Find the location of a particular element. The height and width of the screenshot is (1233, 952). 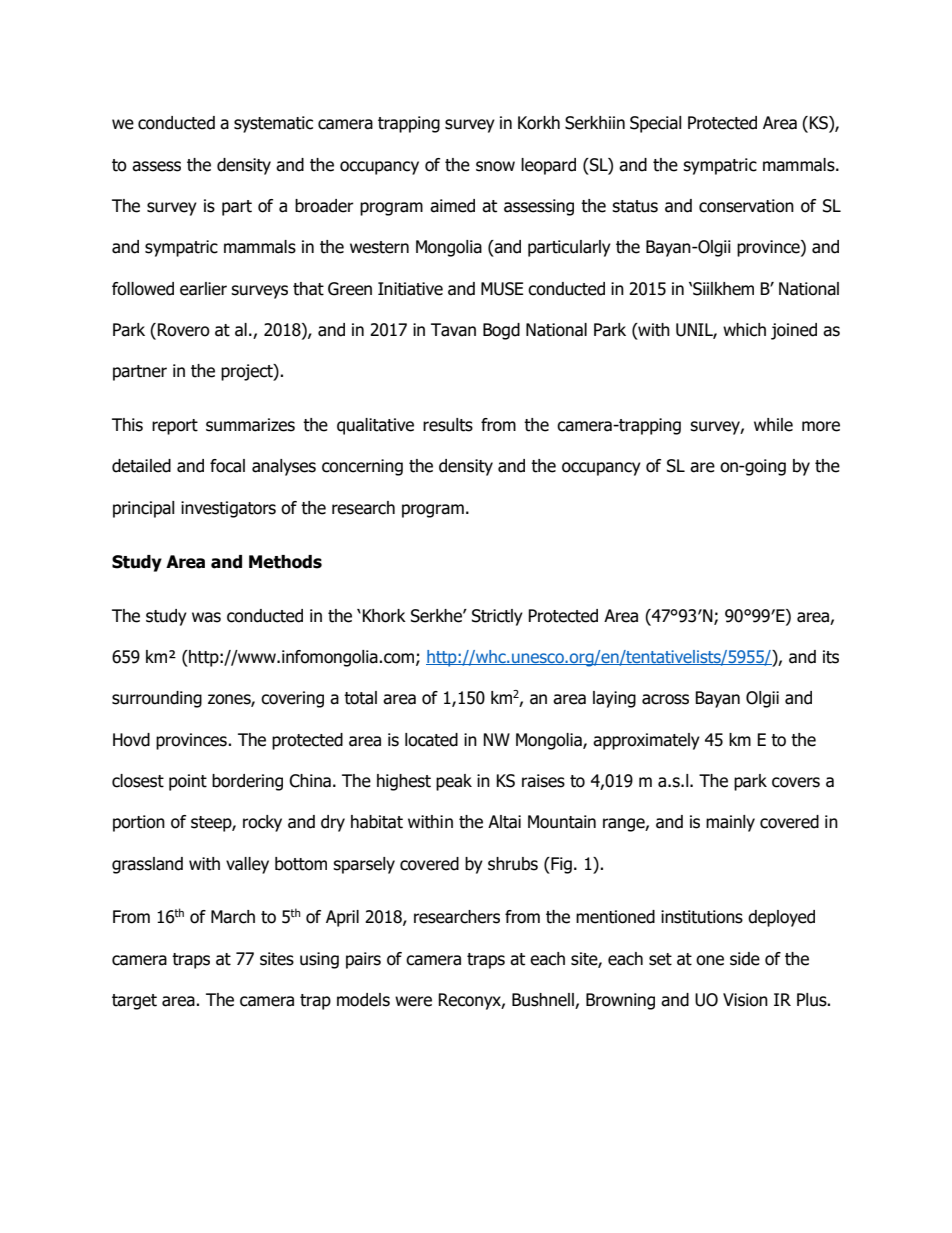

point is located at coordinates (188, 782).
